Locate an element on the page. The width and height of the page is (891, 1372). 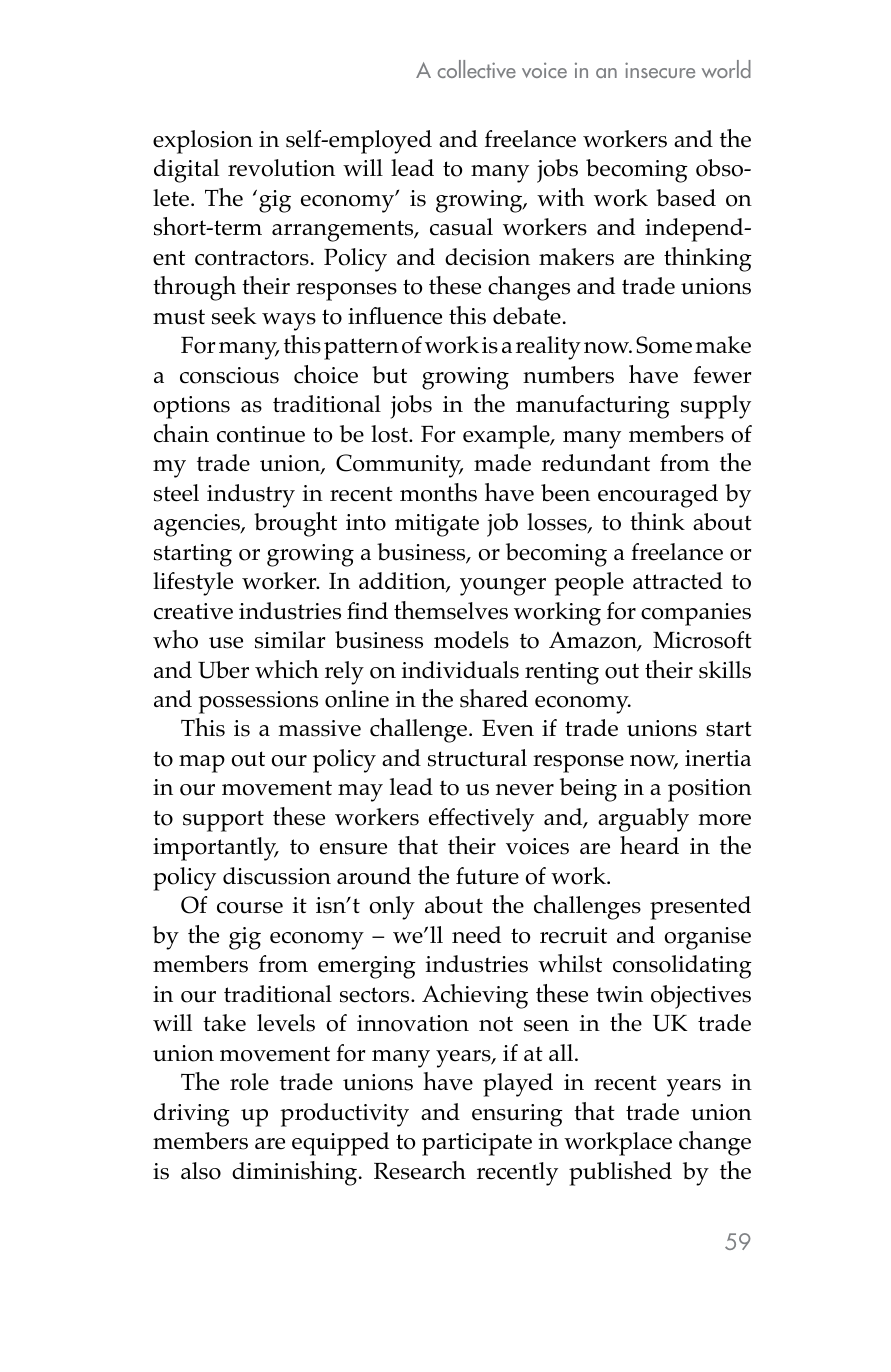
collective is located at coordinates (477, 69).
